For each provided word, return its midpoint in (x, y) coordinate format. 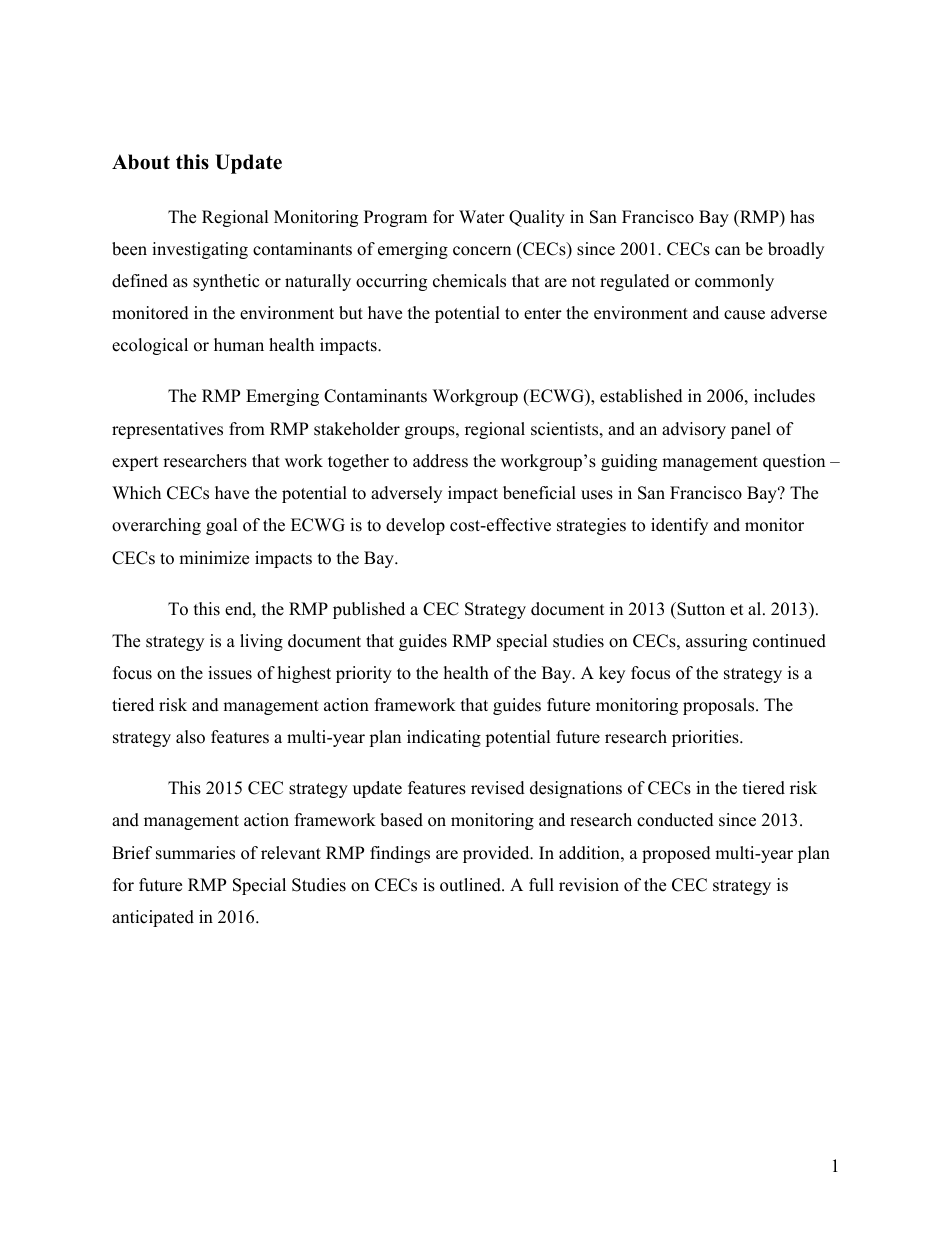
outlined (471, 885)
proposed (676, 854)
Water (482, 217)
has (802, 217)
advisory (694, 430)
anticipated (153, 918)
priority (364, 674)
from (247, 429)
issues (230, 673)
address (440, 461)
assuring (716, 642)
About (141, 162)
